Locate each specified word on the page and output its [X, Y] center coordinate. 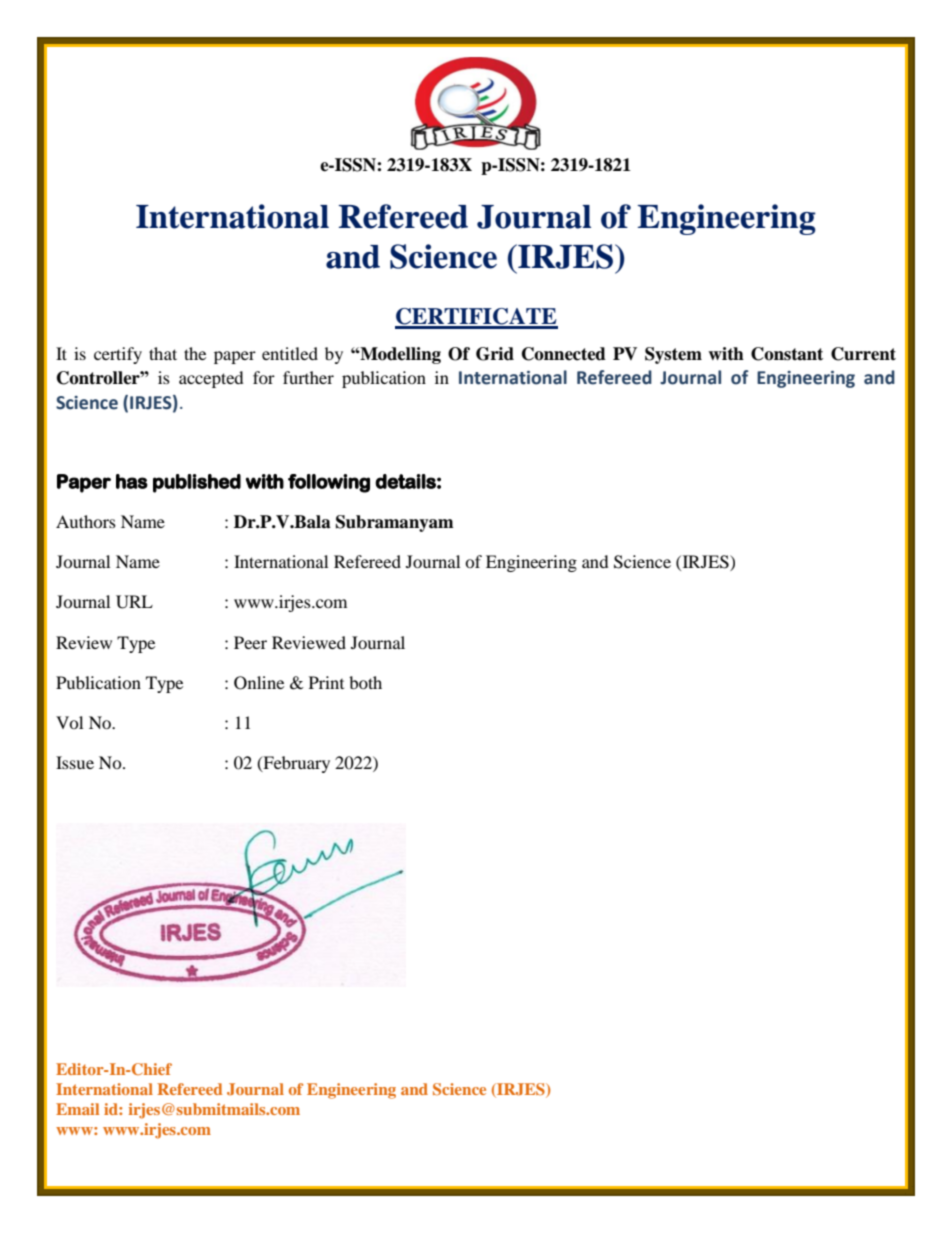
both [365, 682]
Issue [75, 762]
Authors [86, 521]
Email [77, 1109]
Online [259, 683]
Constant [787, 354]
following [329, 483]
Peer [250, 642]
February [295, 764]
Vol [69, 722]
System [673, 355]
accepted [211, 379]
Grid [495, 354]
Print [326, 682]
